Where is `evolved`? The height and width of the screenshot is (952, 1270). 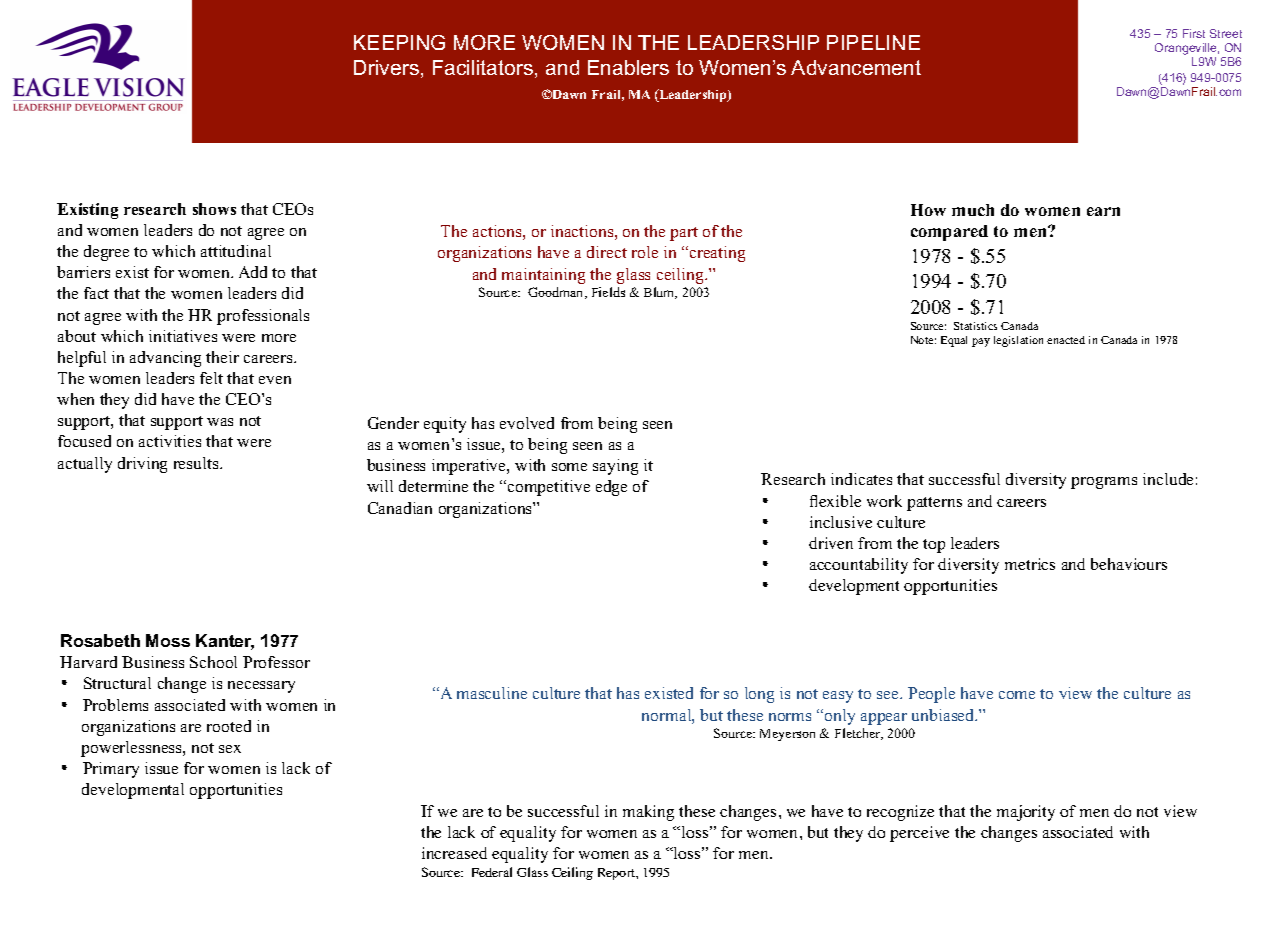
evolved is located at coordinates (527, 423).
